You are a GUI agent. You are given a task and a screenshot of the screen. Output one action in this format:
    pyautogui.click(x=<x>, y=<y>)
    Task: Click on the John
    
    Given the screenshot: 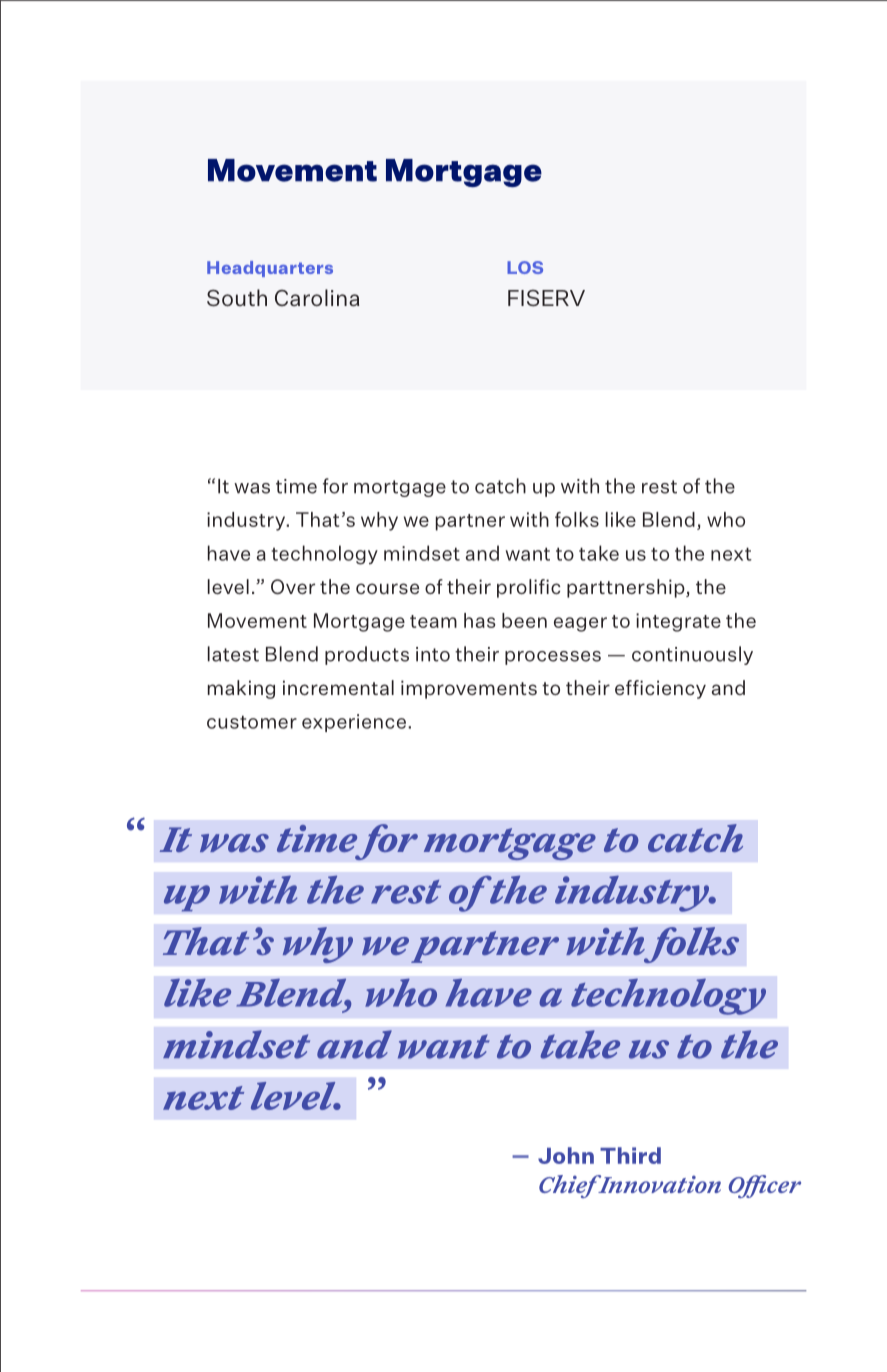 What is the action you would take?
    pyautogui.click(x=566, y=1155)
